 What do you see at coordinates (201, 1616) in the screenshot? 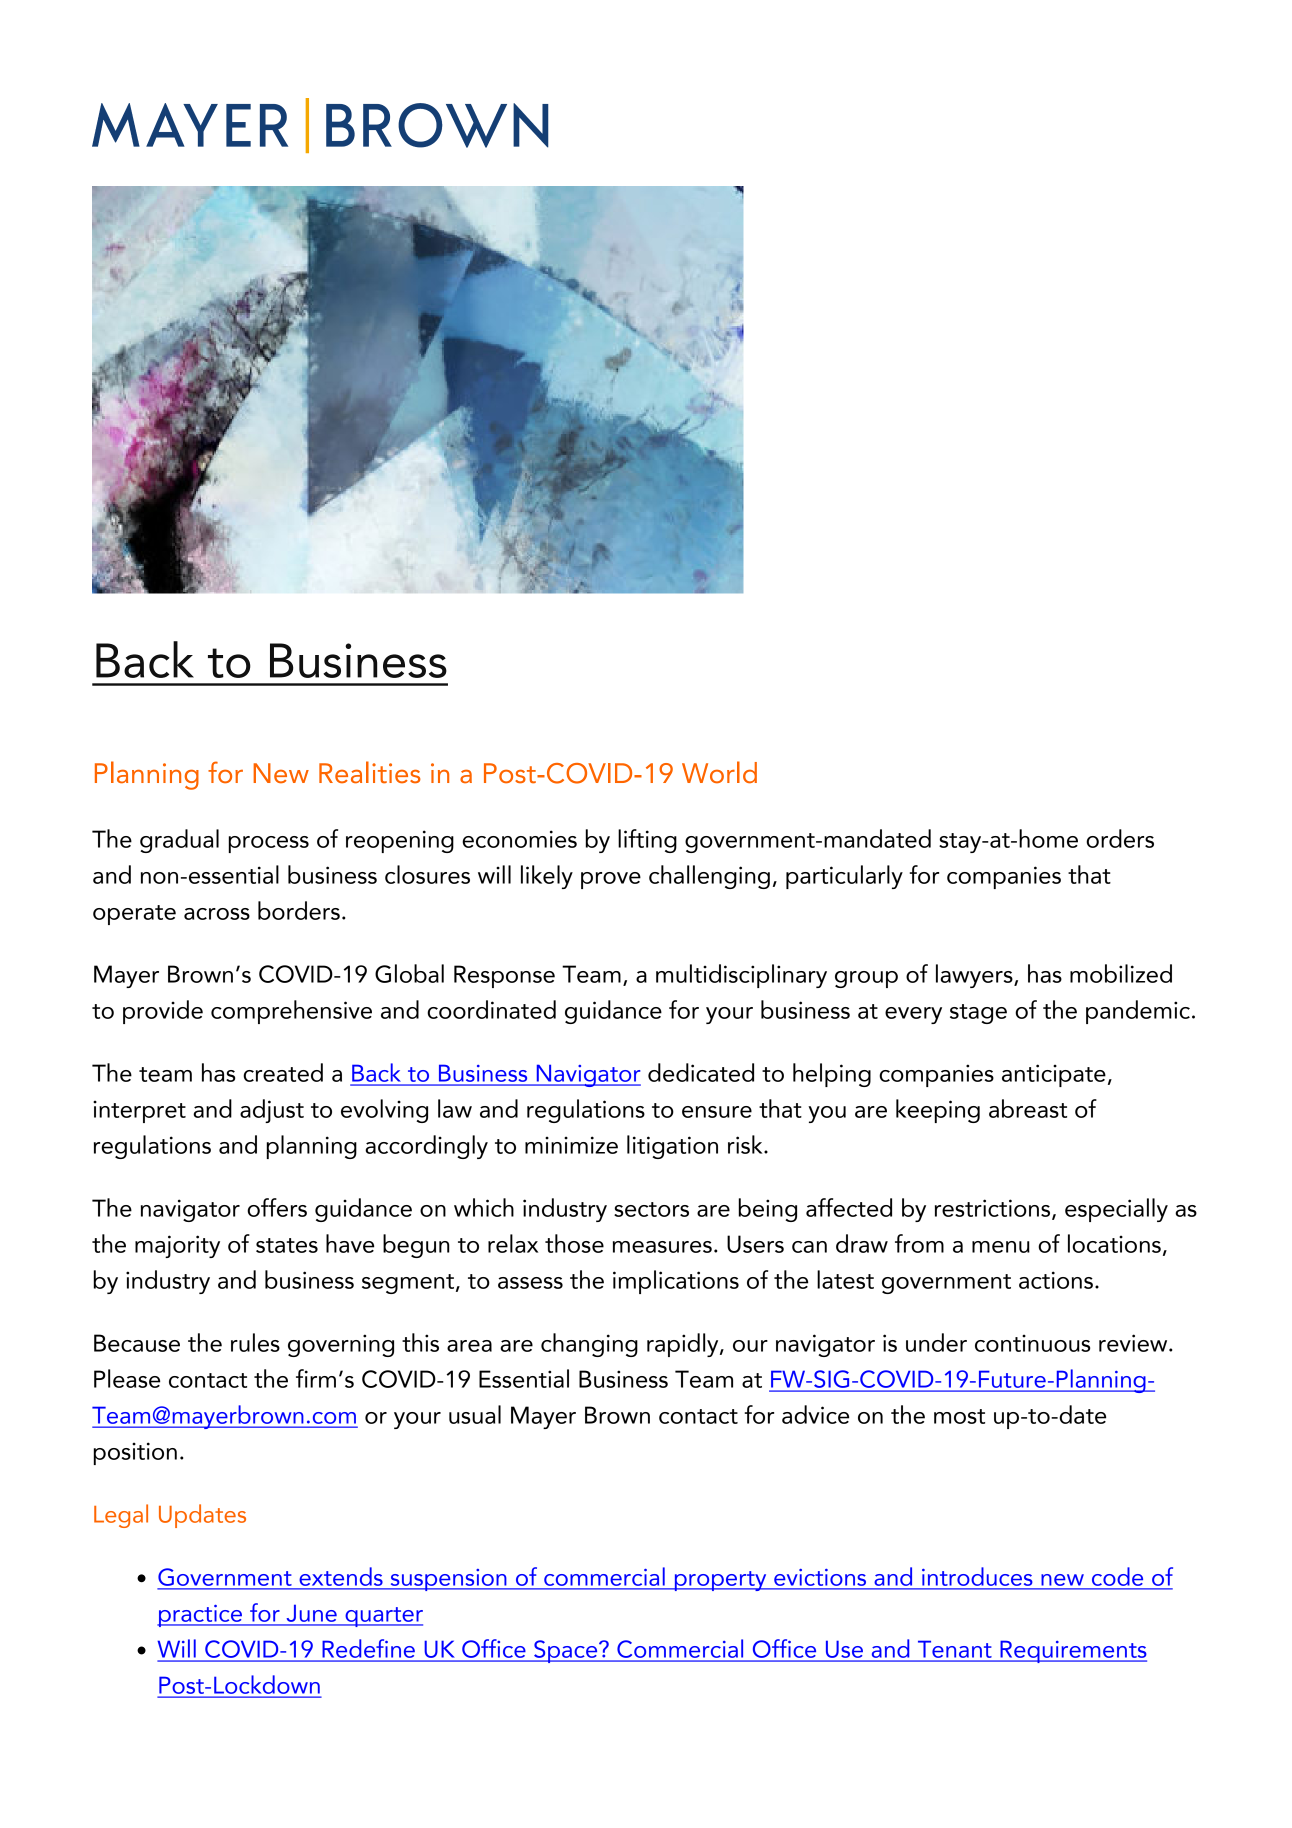
I see `practice` at bounding box center [201, 1616].
